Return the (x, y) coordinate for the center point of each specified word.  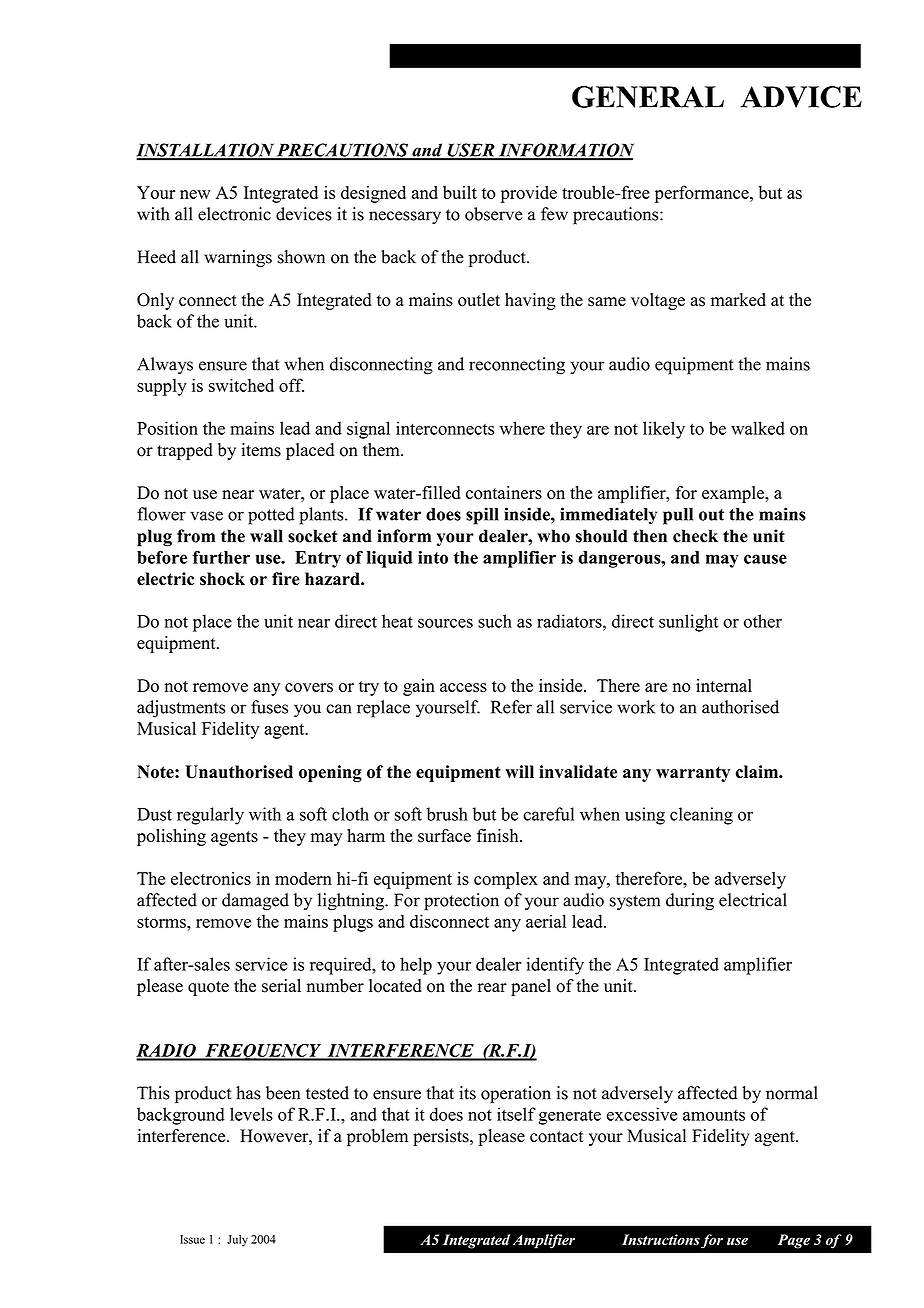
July (237, 1241)
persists (442, 1137)
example (734, 494)
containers (504, 493)
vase (206, 516)
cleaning (701, 816)
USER (471, 151)
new (195, 194)
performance (703, 194)
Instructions (661, 1239)
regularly (210, 816)
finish (499, 836)
